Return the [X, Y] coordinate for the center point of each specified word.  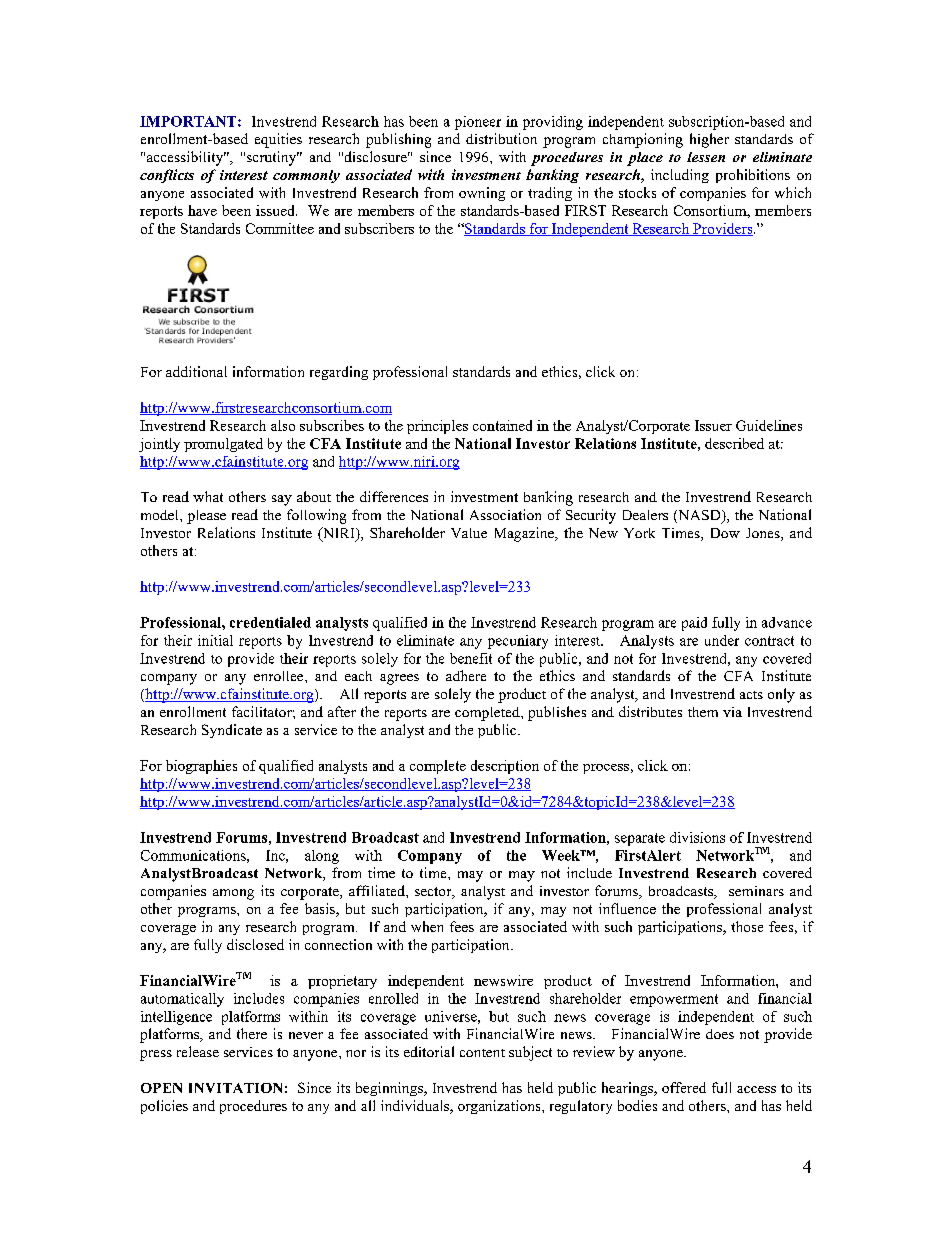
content [482, 1053]
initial [215, 640]
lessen [706, 157]
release [198, 1051]
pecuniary [518, 642]
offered [684, 1087]
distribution [501, 138]
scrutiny [273, 158]
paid [694, 624]
